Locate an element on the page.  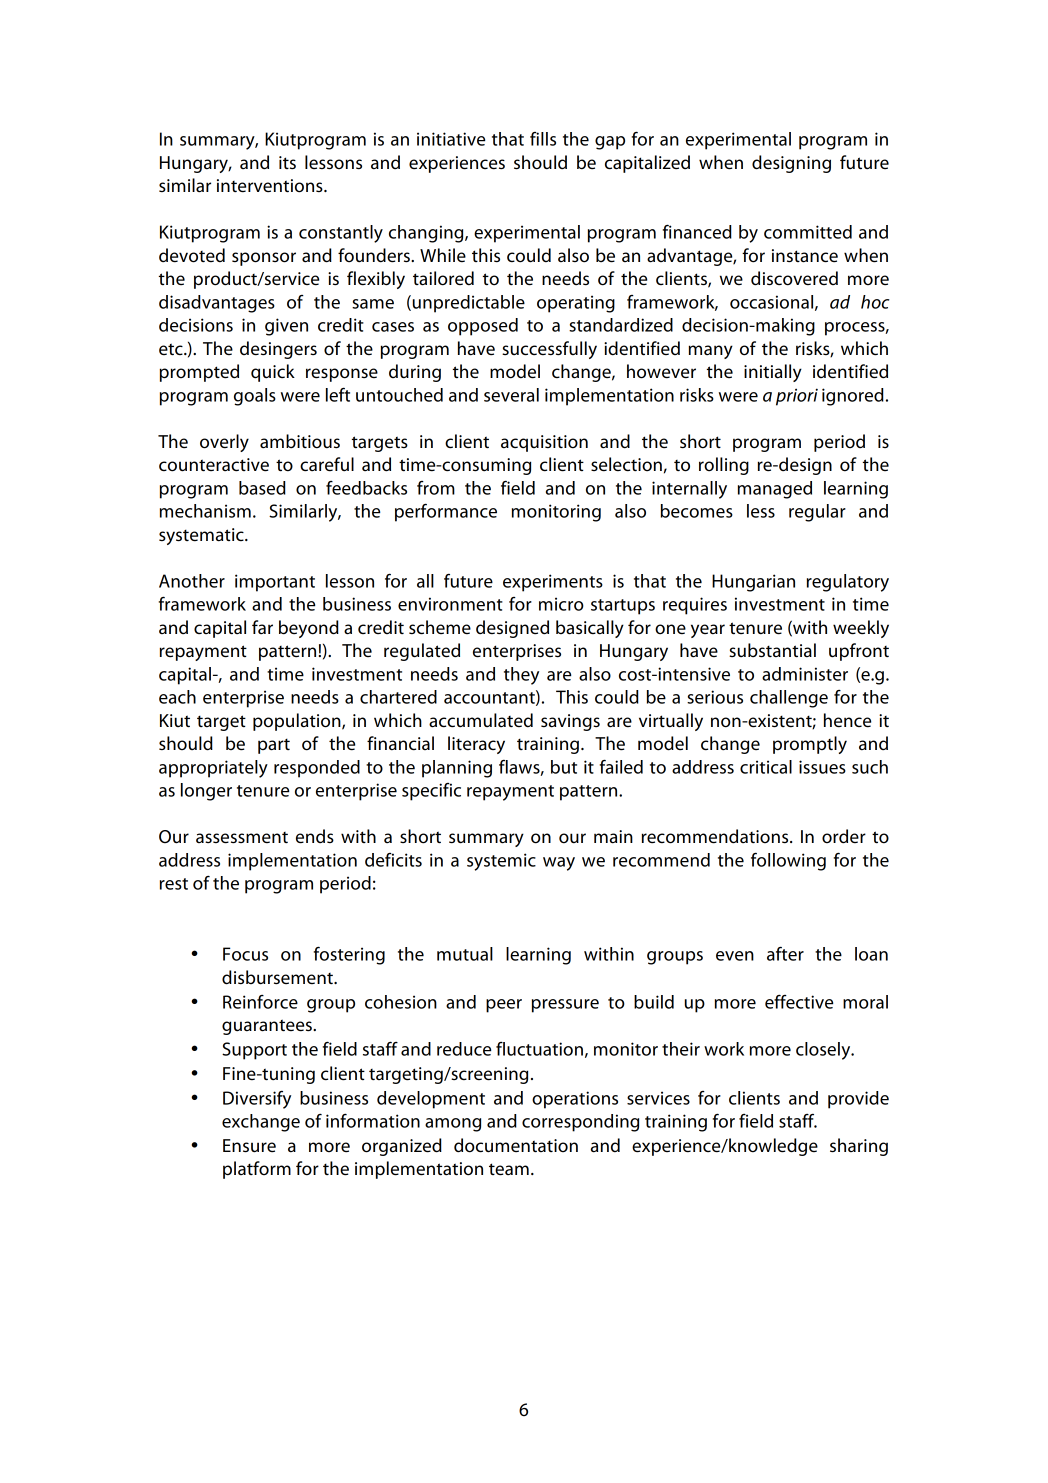
they is located at coordinates (521, 676).
